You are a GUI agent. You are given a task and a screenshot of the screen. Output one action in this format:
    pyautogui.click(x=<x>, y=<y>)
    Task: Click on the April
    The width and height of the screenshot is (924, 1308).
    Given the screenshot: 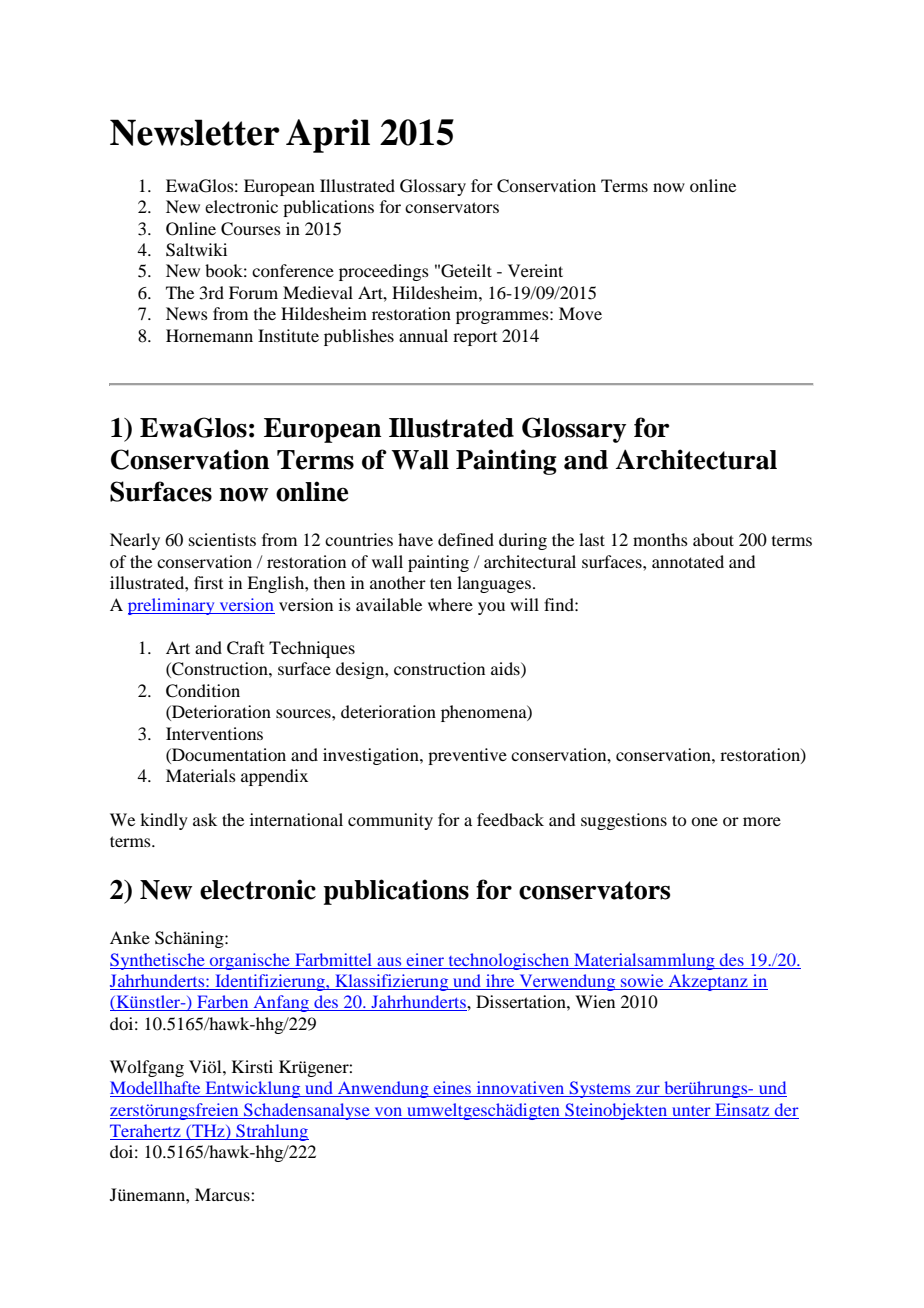 What is the action you would take?
    pyautogui.click(x=328, y=136)
